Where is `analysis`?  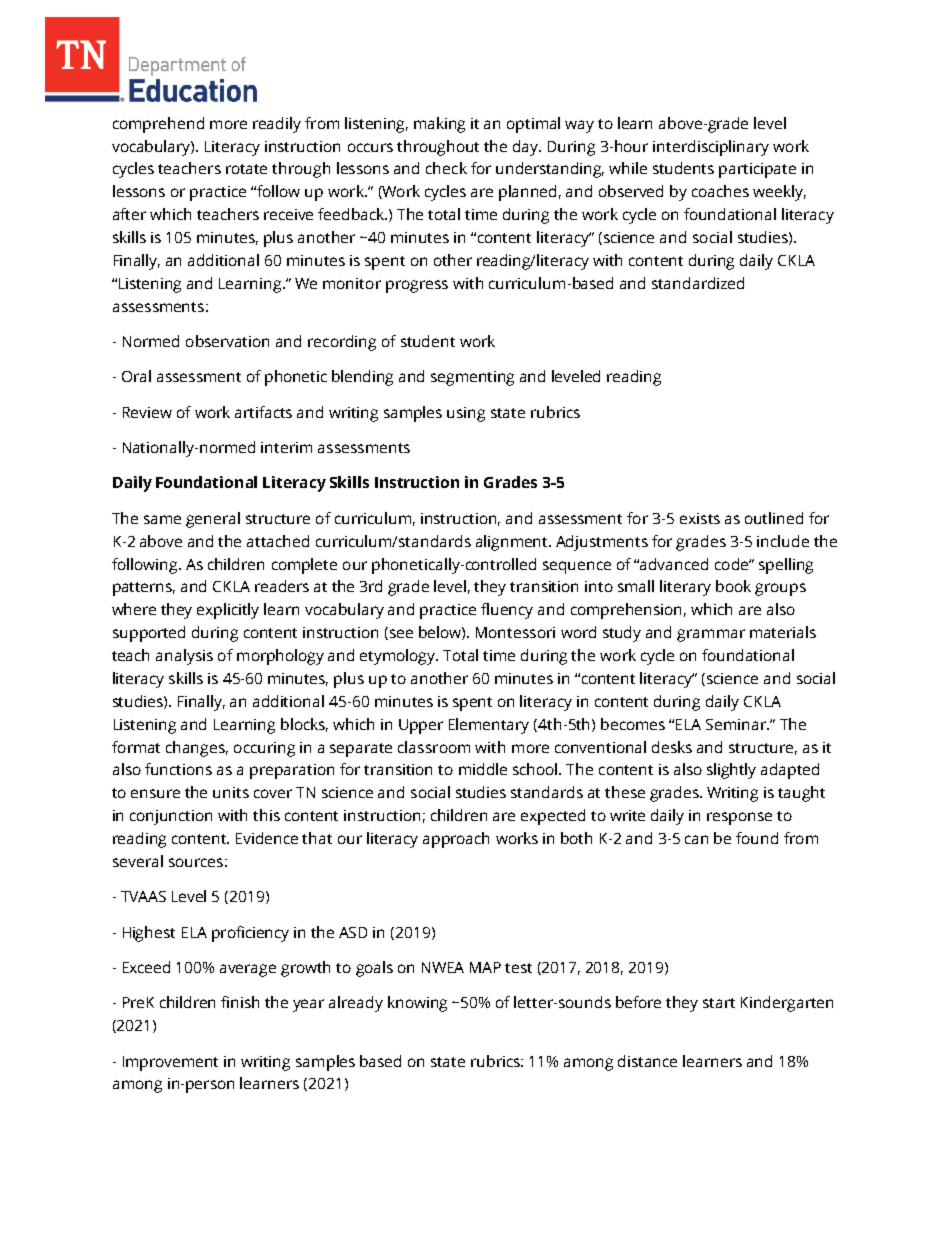
analysis is located at coordinates (184, 657).
